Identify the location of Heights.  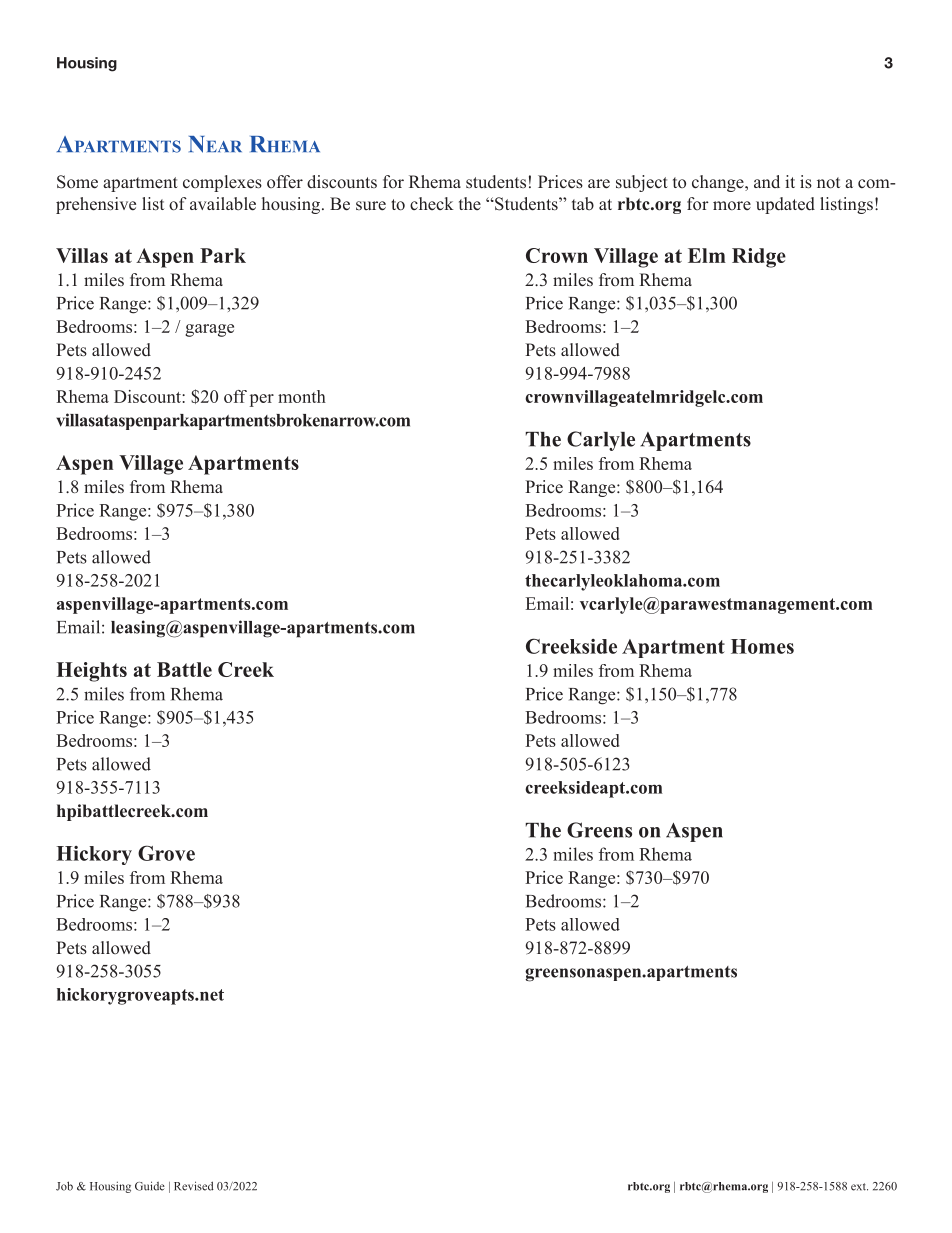
(91, 672).
